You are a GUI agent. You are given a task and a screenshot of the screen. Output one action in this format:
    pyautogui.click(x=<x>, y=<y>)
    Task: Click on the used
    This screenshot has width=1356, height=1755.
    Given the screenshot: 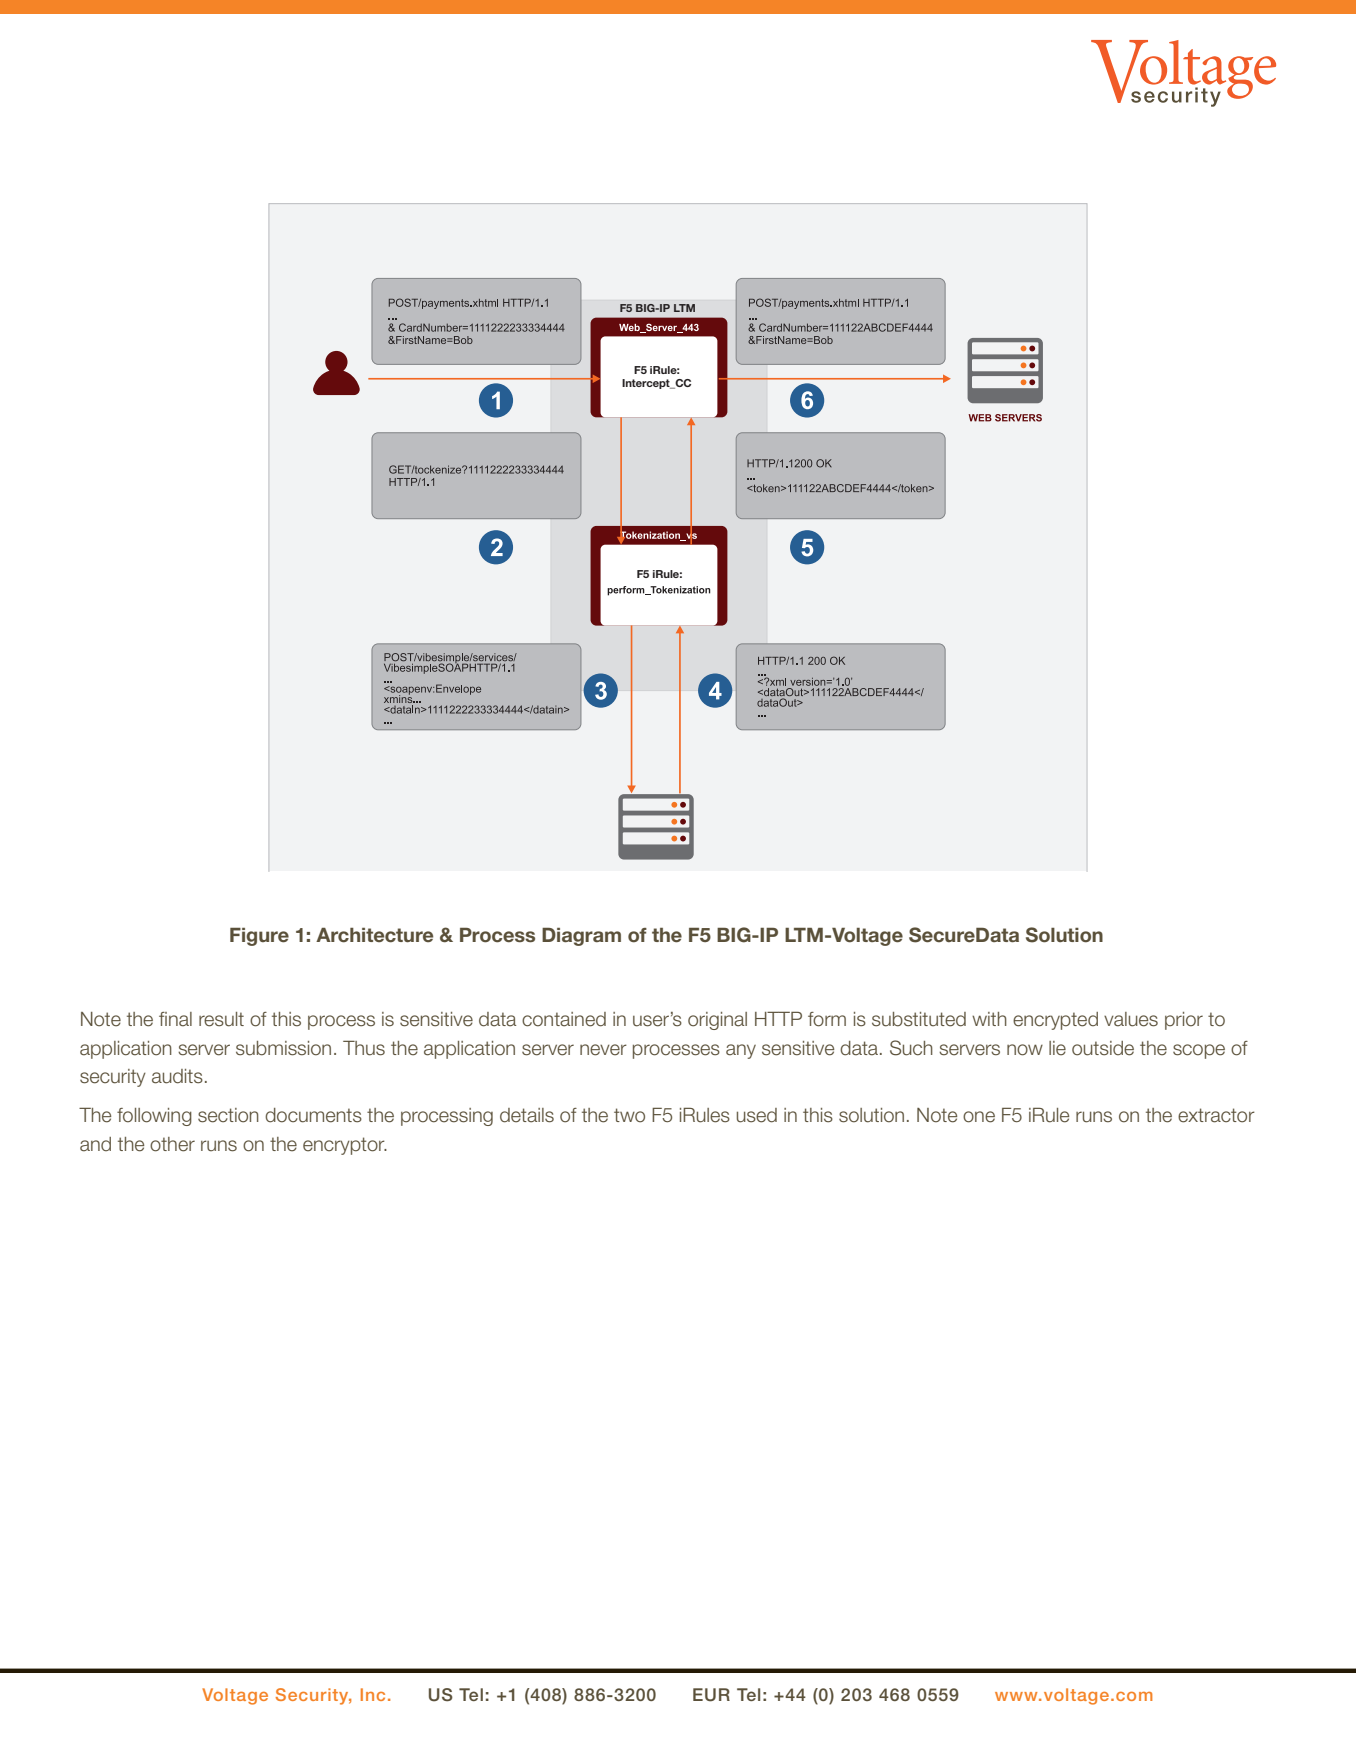 What is the action you would take?
    pyautogui.click(x=757, y=1115)
